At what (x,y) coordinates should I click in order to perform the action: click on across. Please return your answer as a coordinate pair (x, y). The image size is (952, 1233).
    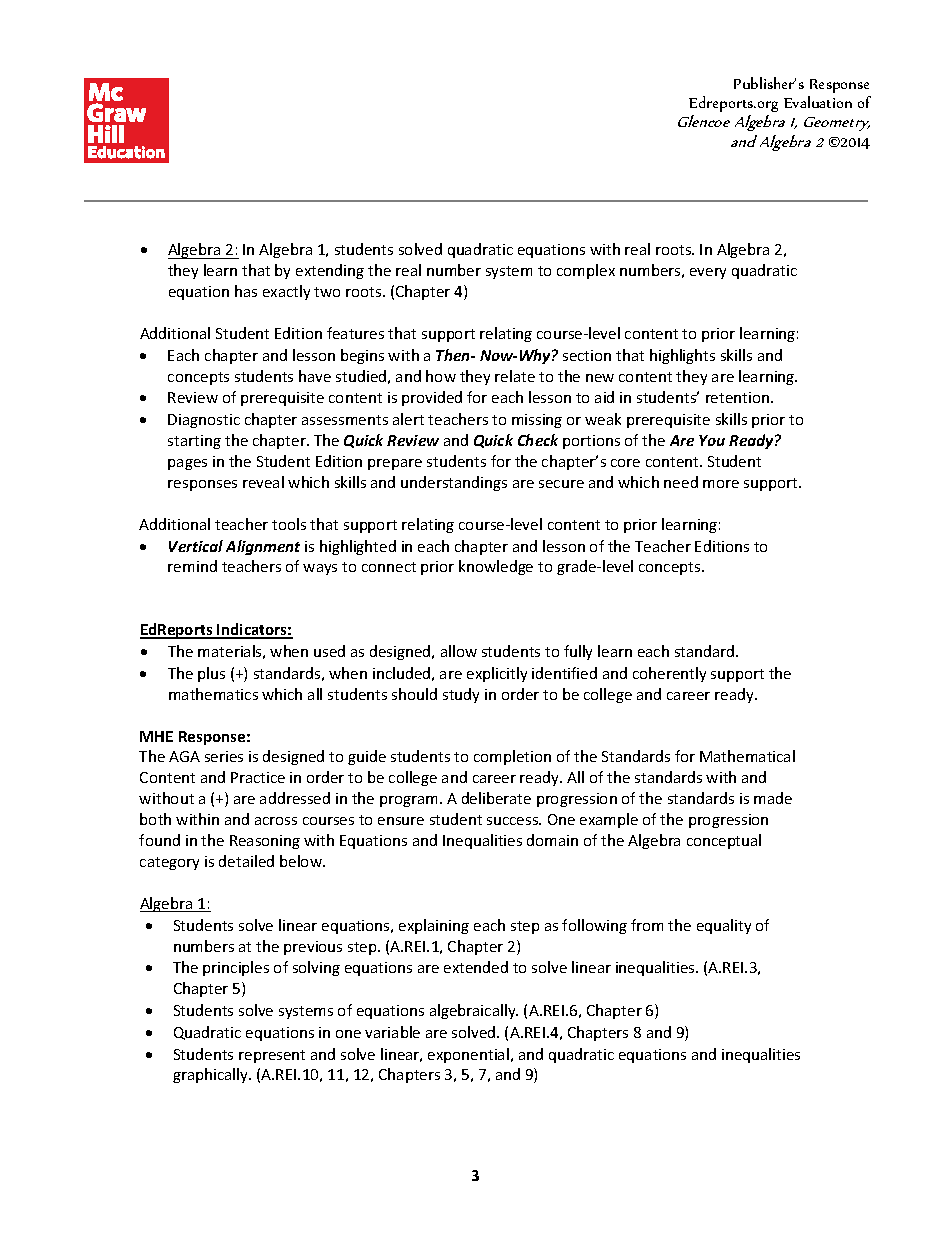
    Looking at the image, I should click on (276, 821).
